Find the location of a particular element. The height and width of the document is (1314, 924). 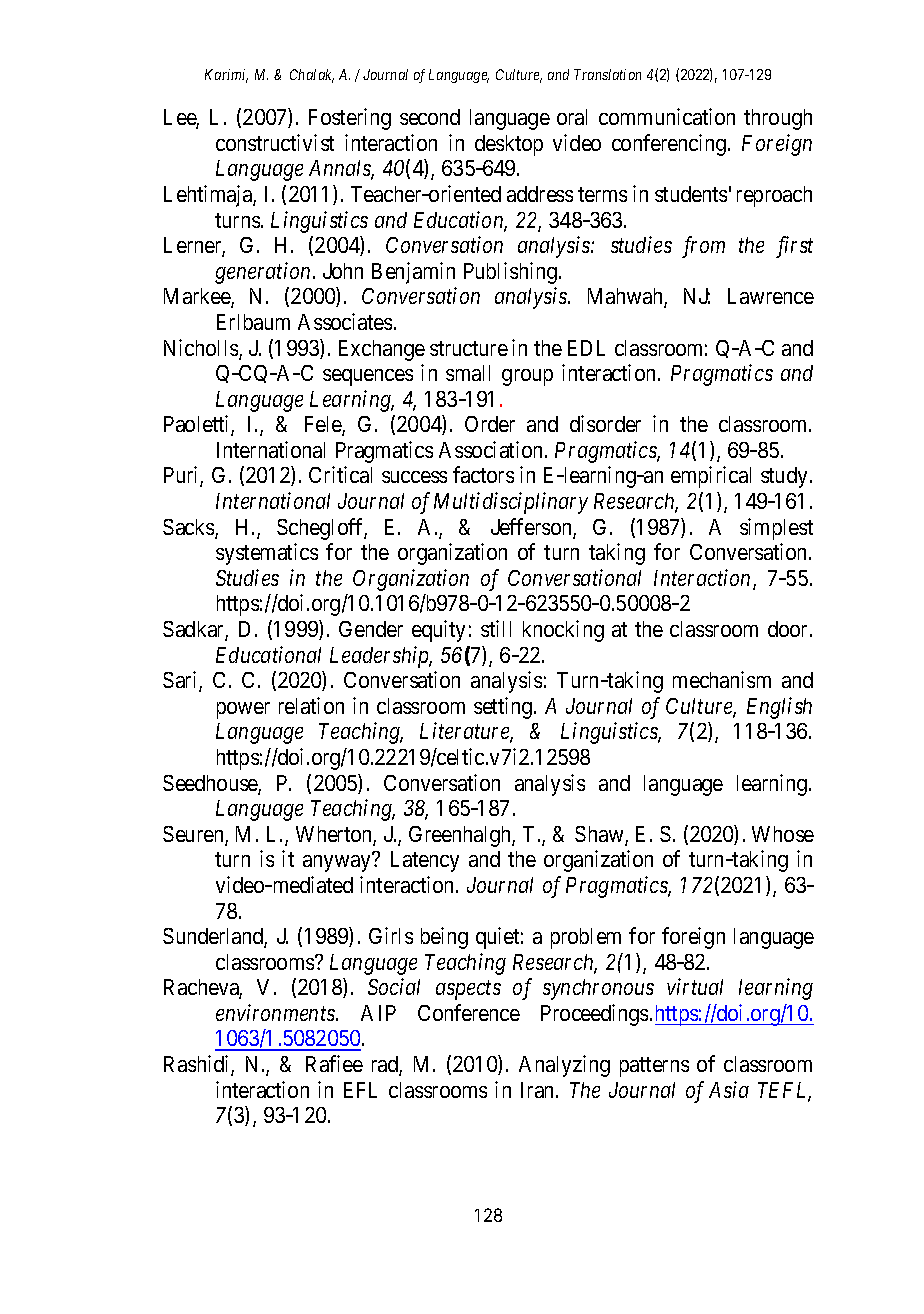

Conference is located at coordinates (469, 1012).
